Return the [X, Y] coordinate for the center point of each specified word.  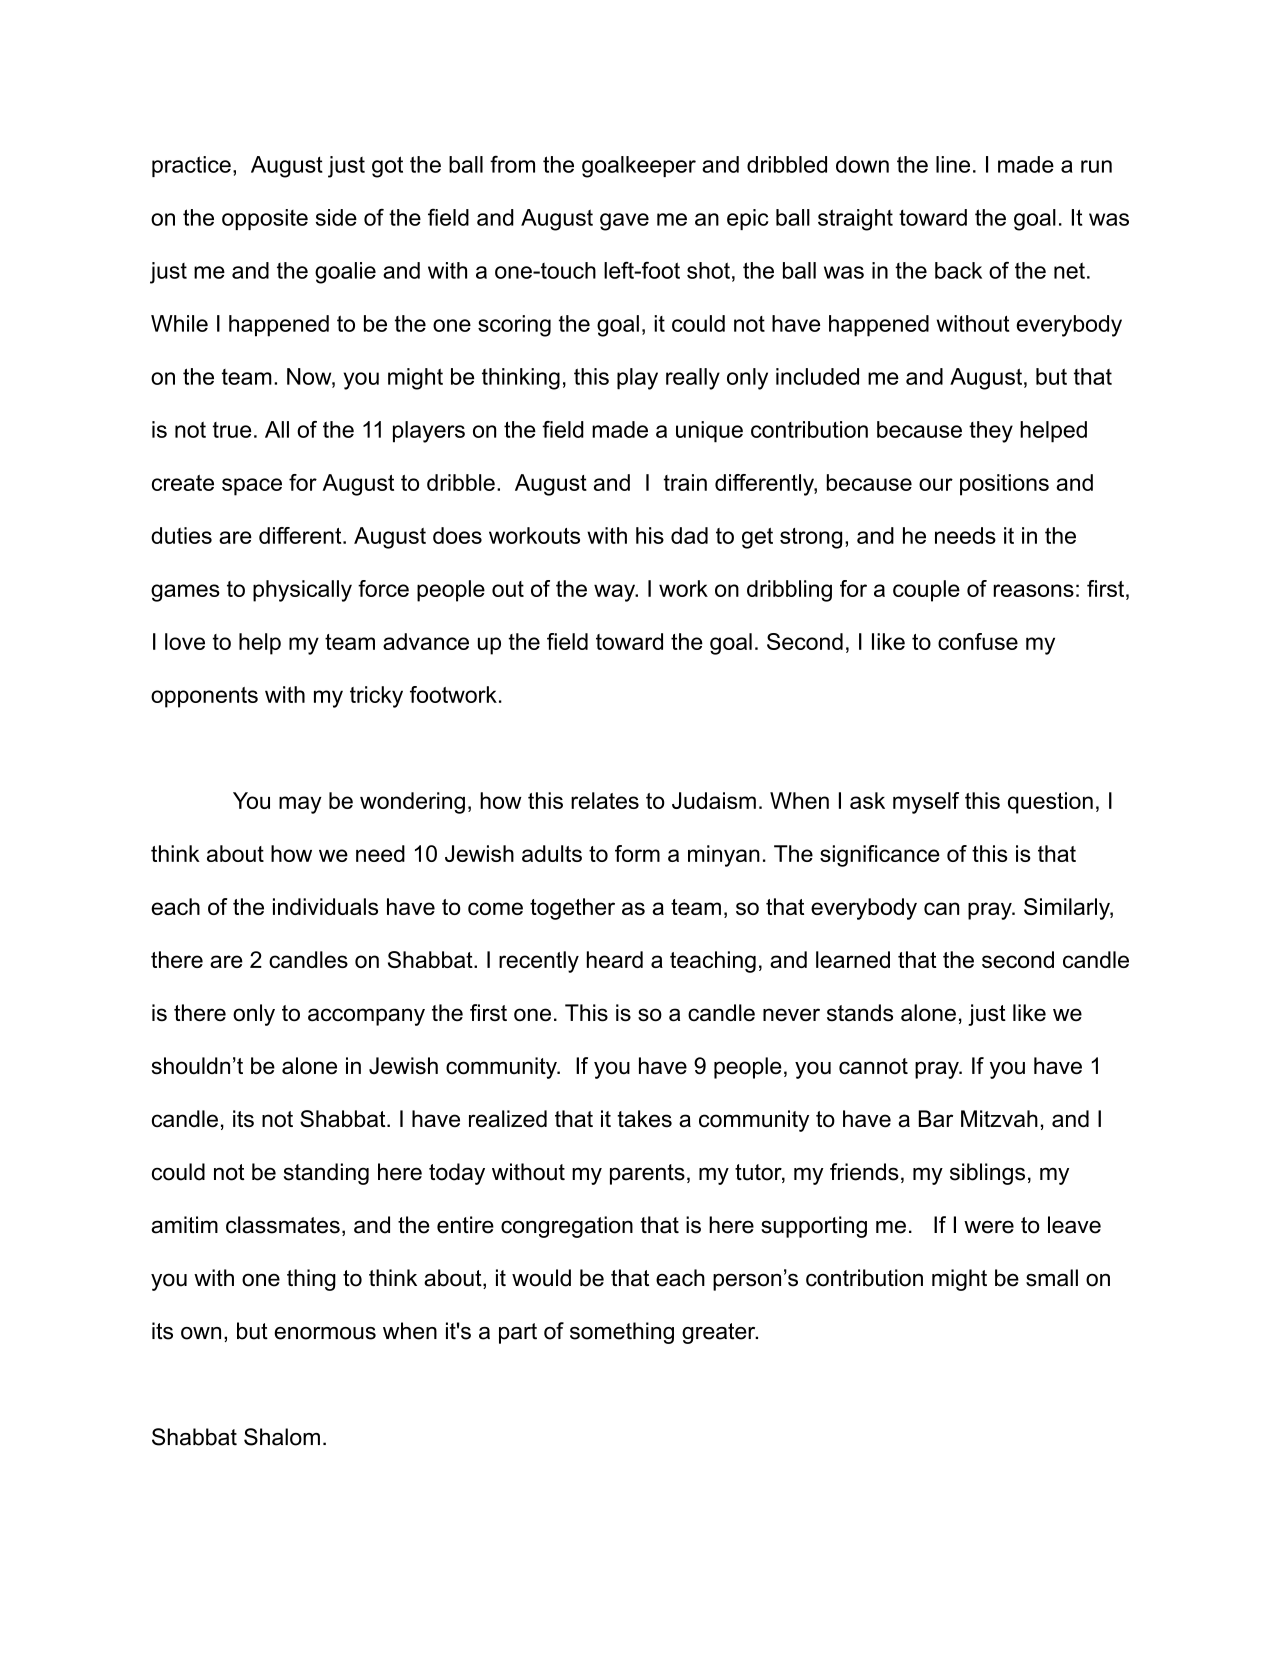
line [953, 164]
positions [1004, 485]
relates [605, 800]
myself [926, 803]
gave [624, 222]
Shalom [282, 1437]
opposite [265, 219]
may [300, 805]
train [685, 482]
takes [644, 1119]
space [252, 487]
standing [326, 1174]
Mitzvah [999, 1118]
